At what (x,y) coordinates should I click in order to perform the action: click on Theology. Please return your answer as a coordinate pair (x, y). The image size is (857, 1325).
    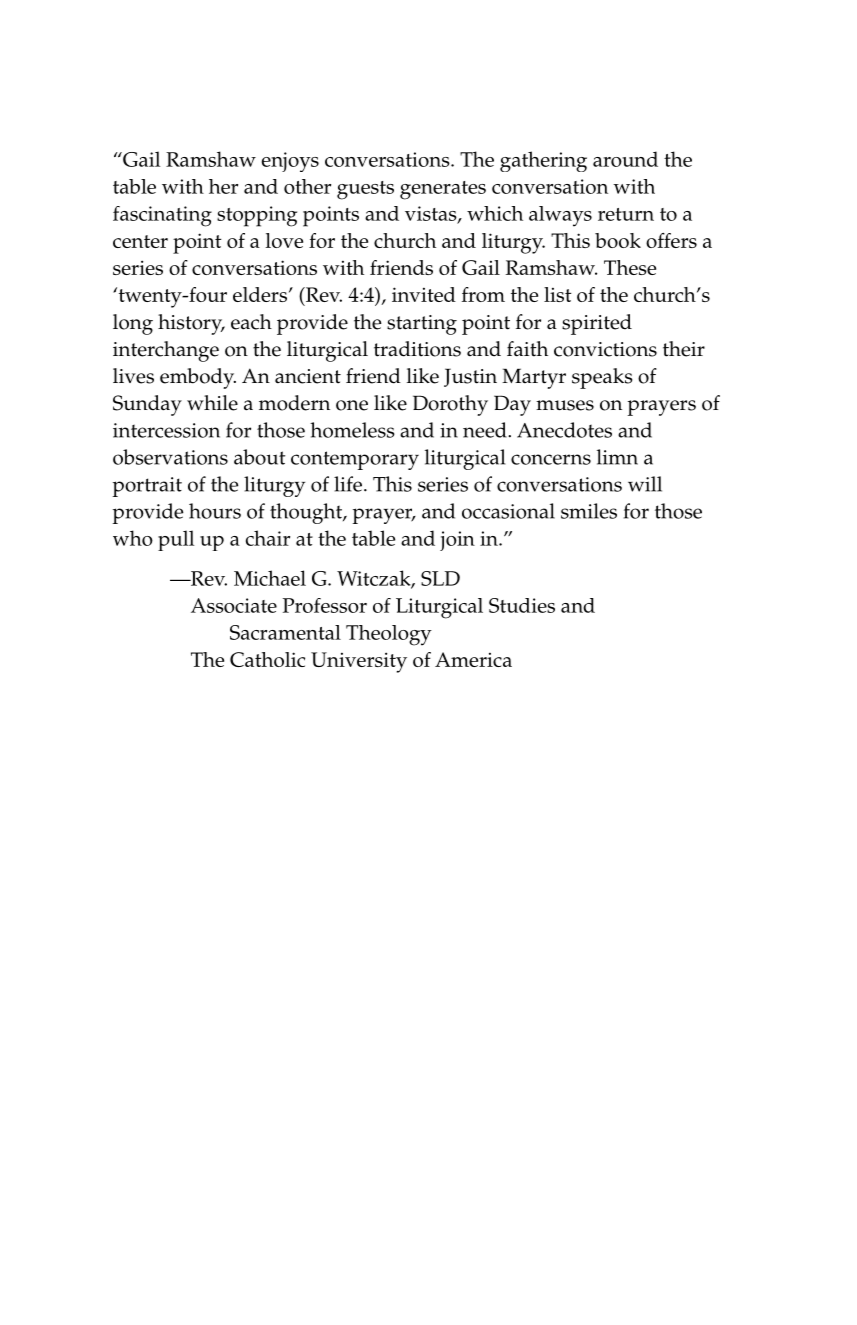
    Looking at the image, I should click on (389, 635).
